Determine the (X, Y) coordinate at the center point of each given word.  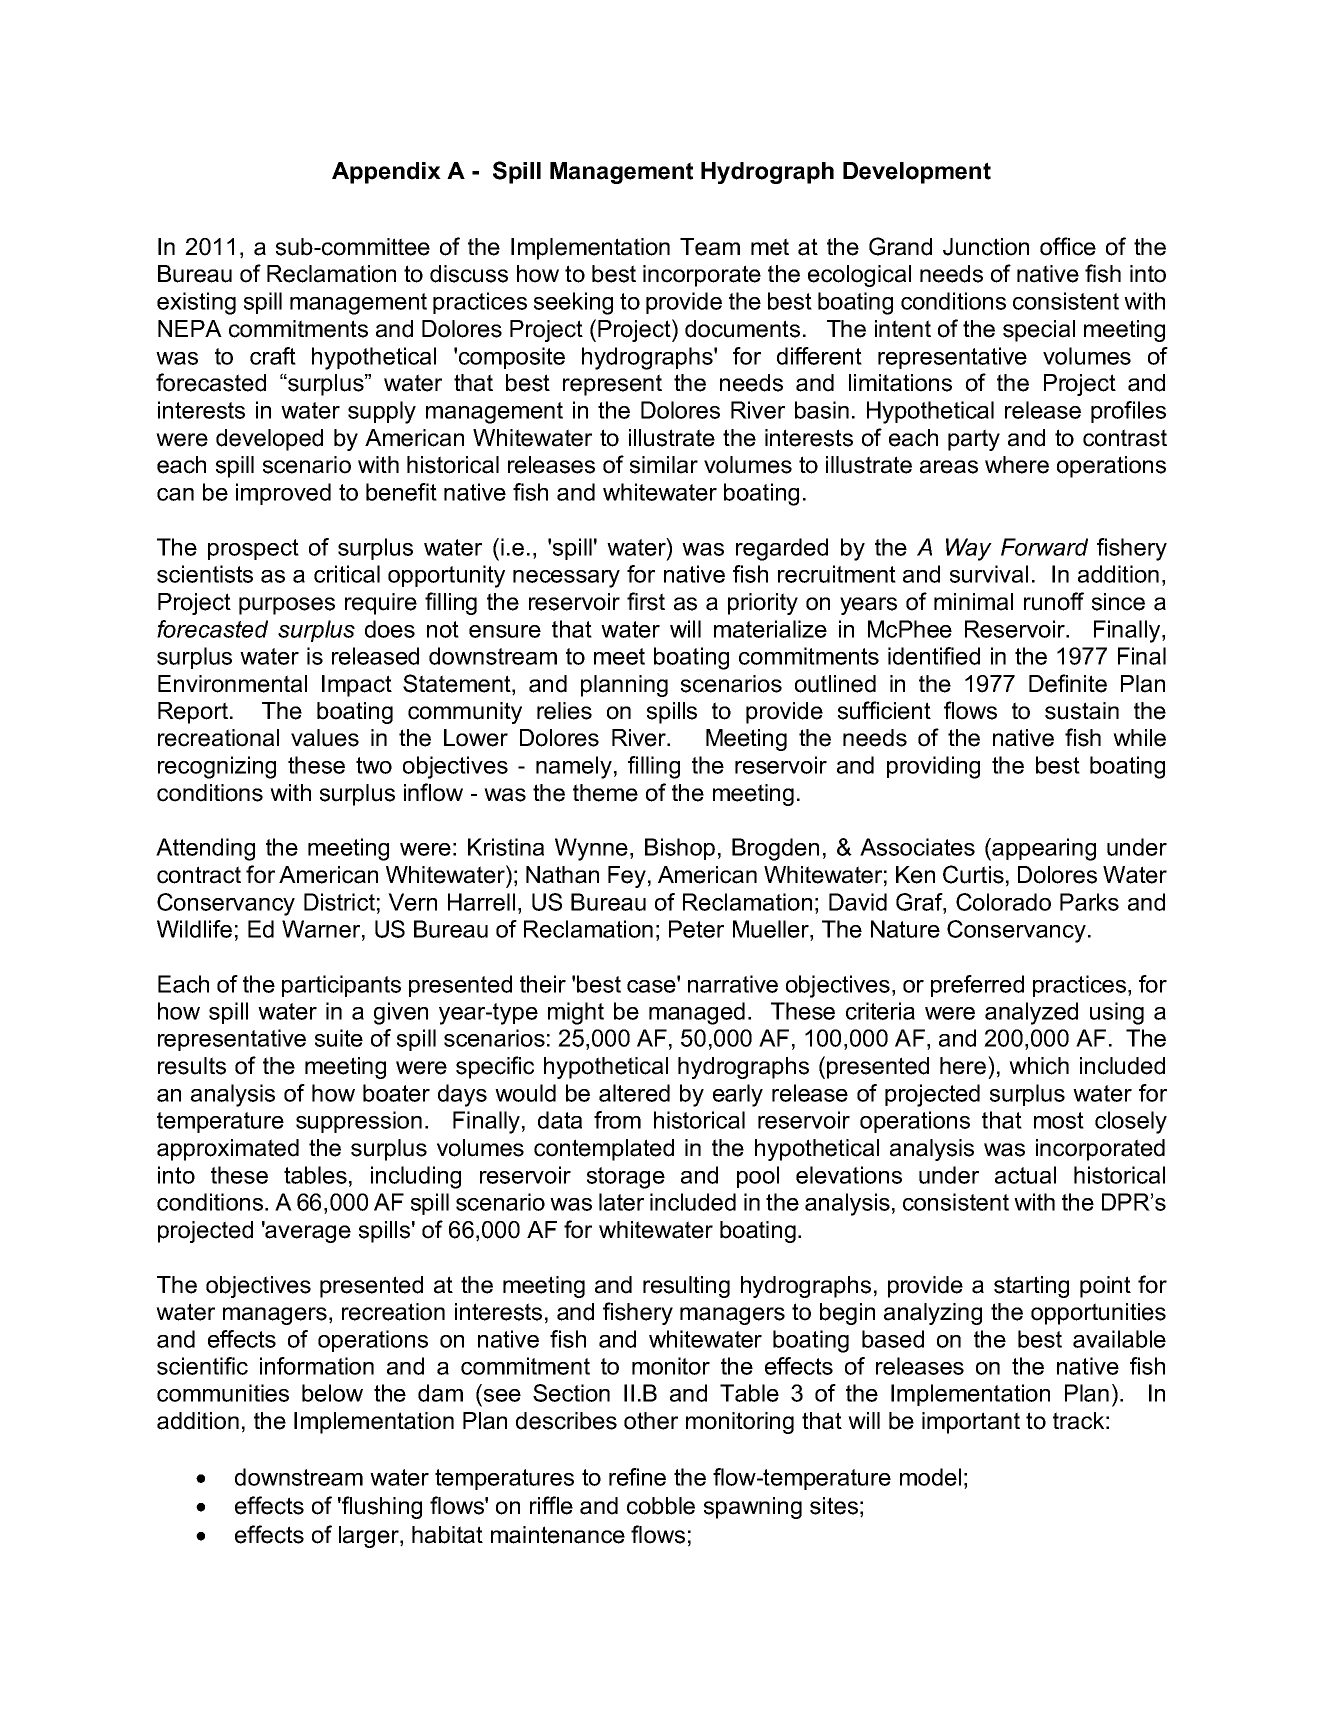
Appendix (386, 173)
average (307, 1233)
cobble (661, 1506)
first (646, 601)
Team (710, 247)
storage (626, 1178)
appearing (1043, 849)
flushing (381, 1507)
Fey (627, 877)
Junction (986, 247)
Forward (1044, 547)
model (930, 1477)
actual (1025, 1175)
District (339, 902)
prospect (253, 549)
